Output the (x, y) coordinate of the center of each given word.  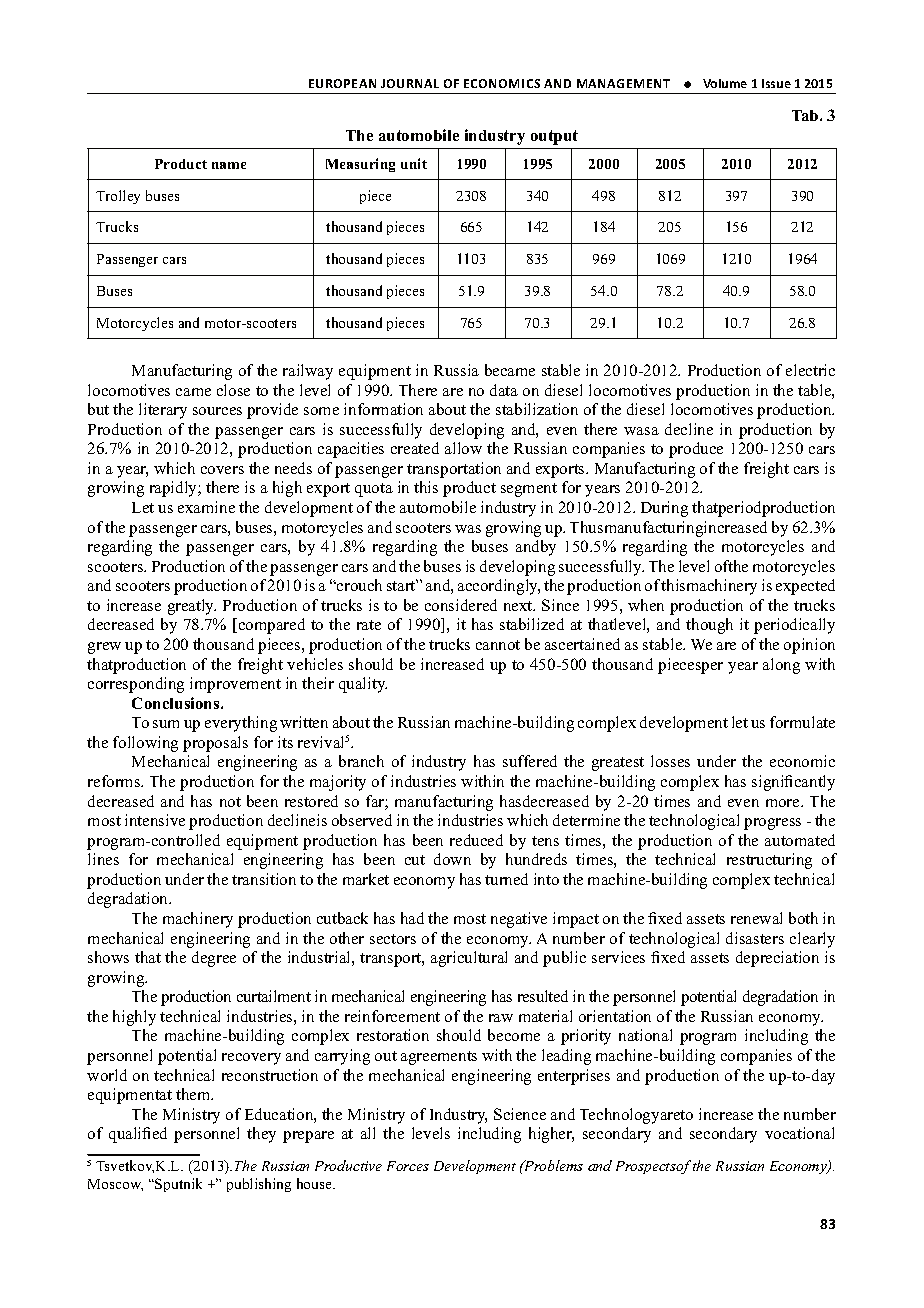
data (504, 390)
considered (461, 605)
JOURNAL (410, 83)
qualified (138, 1135)
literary (163, 411)
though (709, 626)
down (452, 859)
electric (810, 370)
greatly (192, 607)
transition (264, 879)
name (229, 165)
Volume (725, 83)
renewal (756, 918)
